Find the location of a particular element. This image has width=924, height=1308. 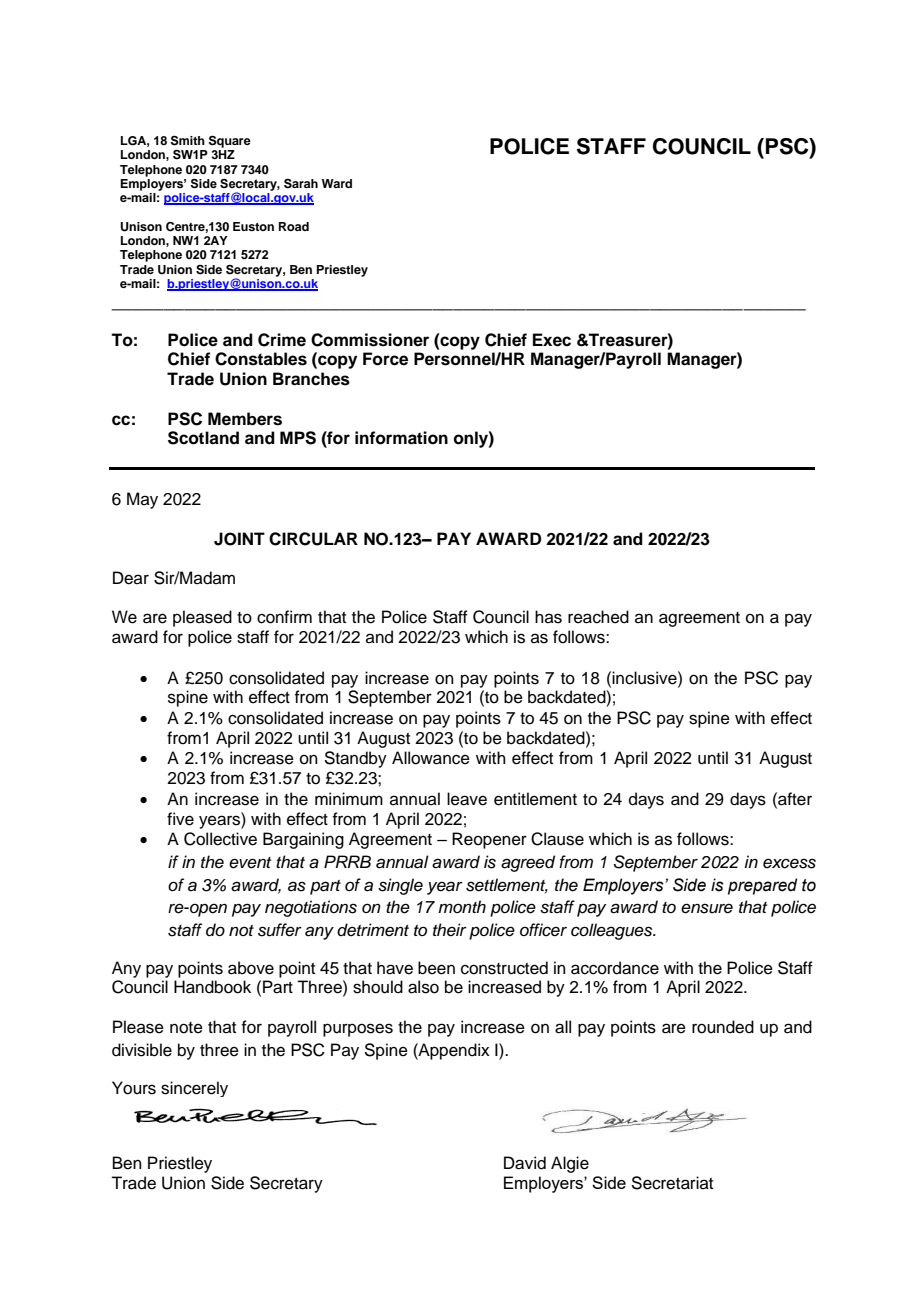

David is located at coordinates (525, 1163).
